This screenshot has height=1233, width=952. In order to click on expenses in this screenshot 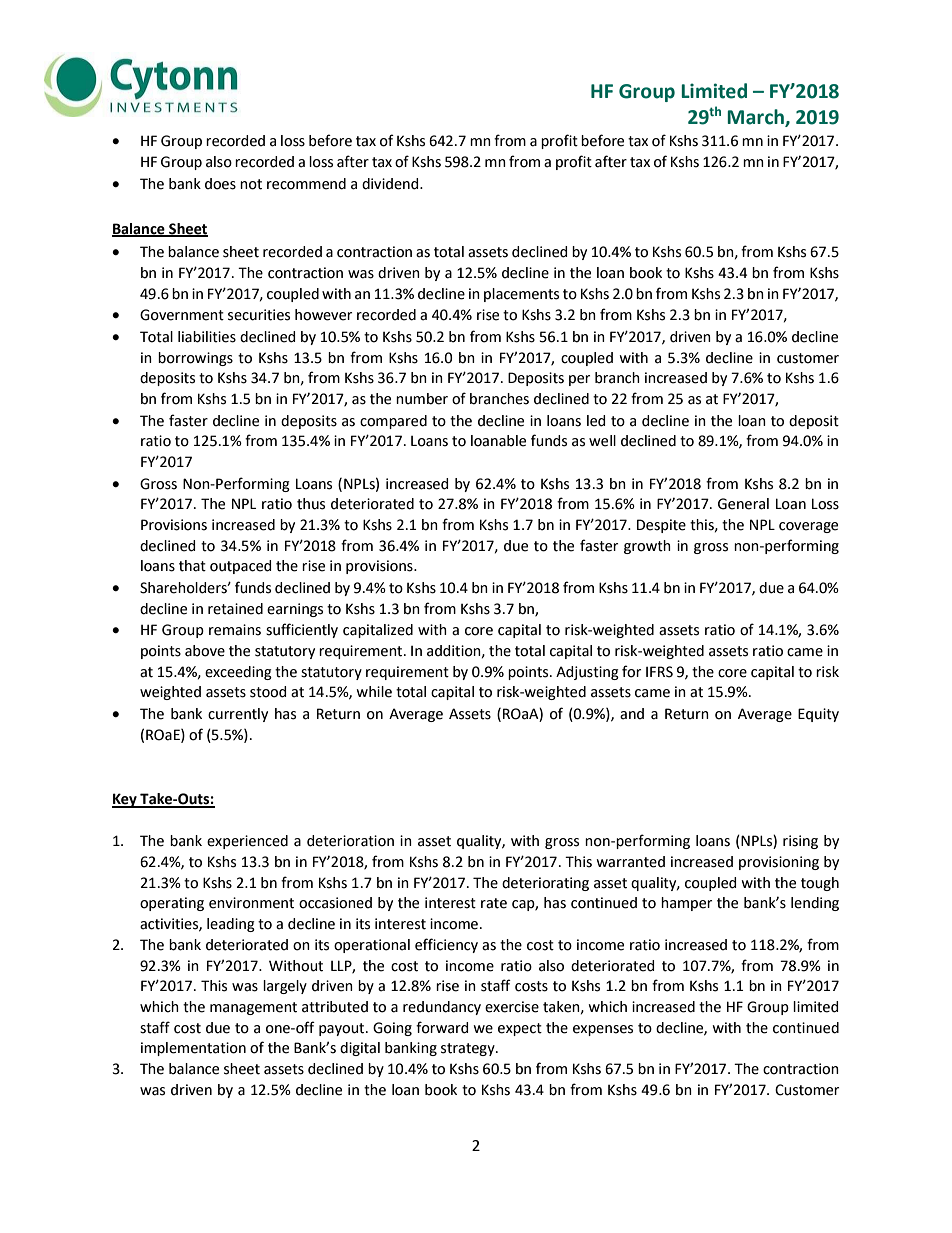, I will do `click(603, 1030)`.
